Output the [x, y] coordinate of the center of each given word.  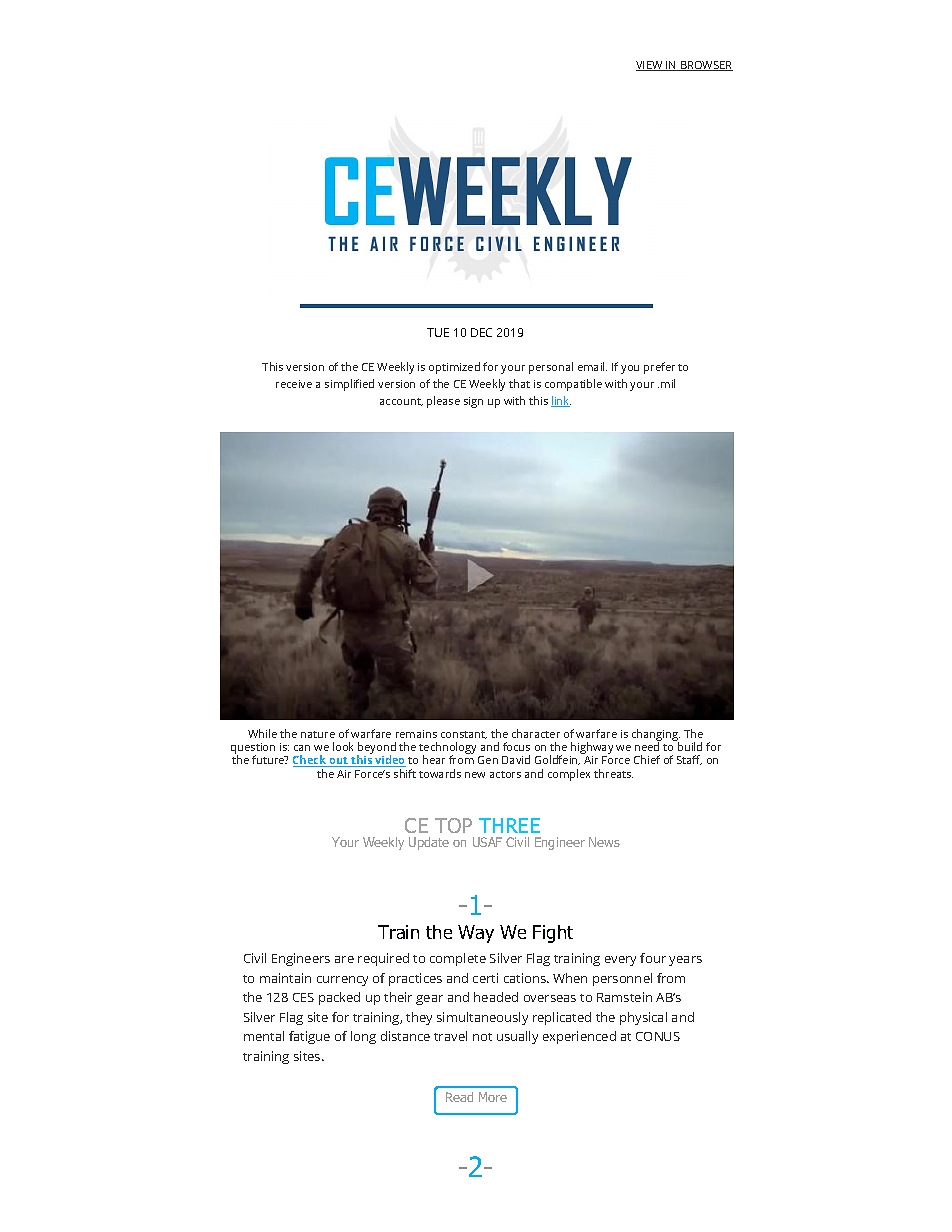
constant [464, 735]
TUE [438, 332]
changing [656, 736]
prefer [659, 368]
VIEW [650, 66]
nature [318, 734]
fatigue [309, 1037]
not [482, 1037]
